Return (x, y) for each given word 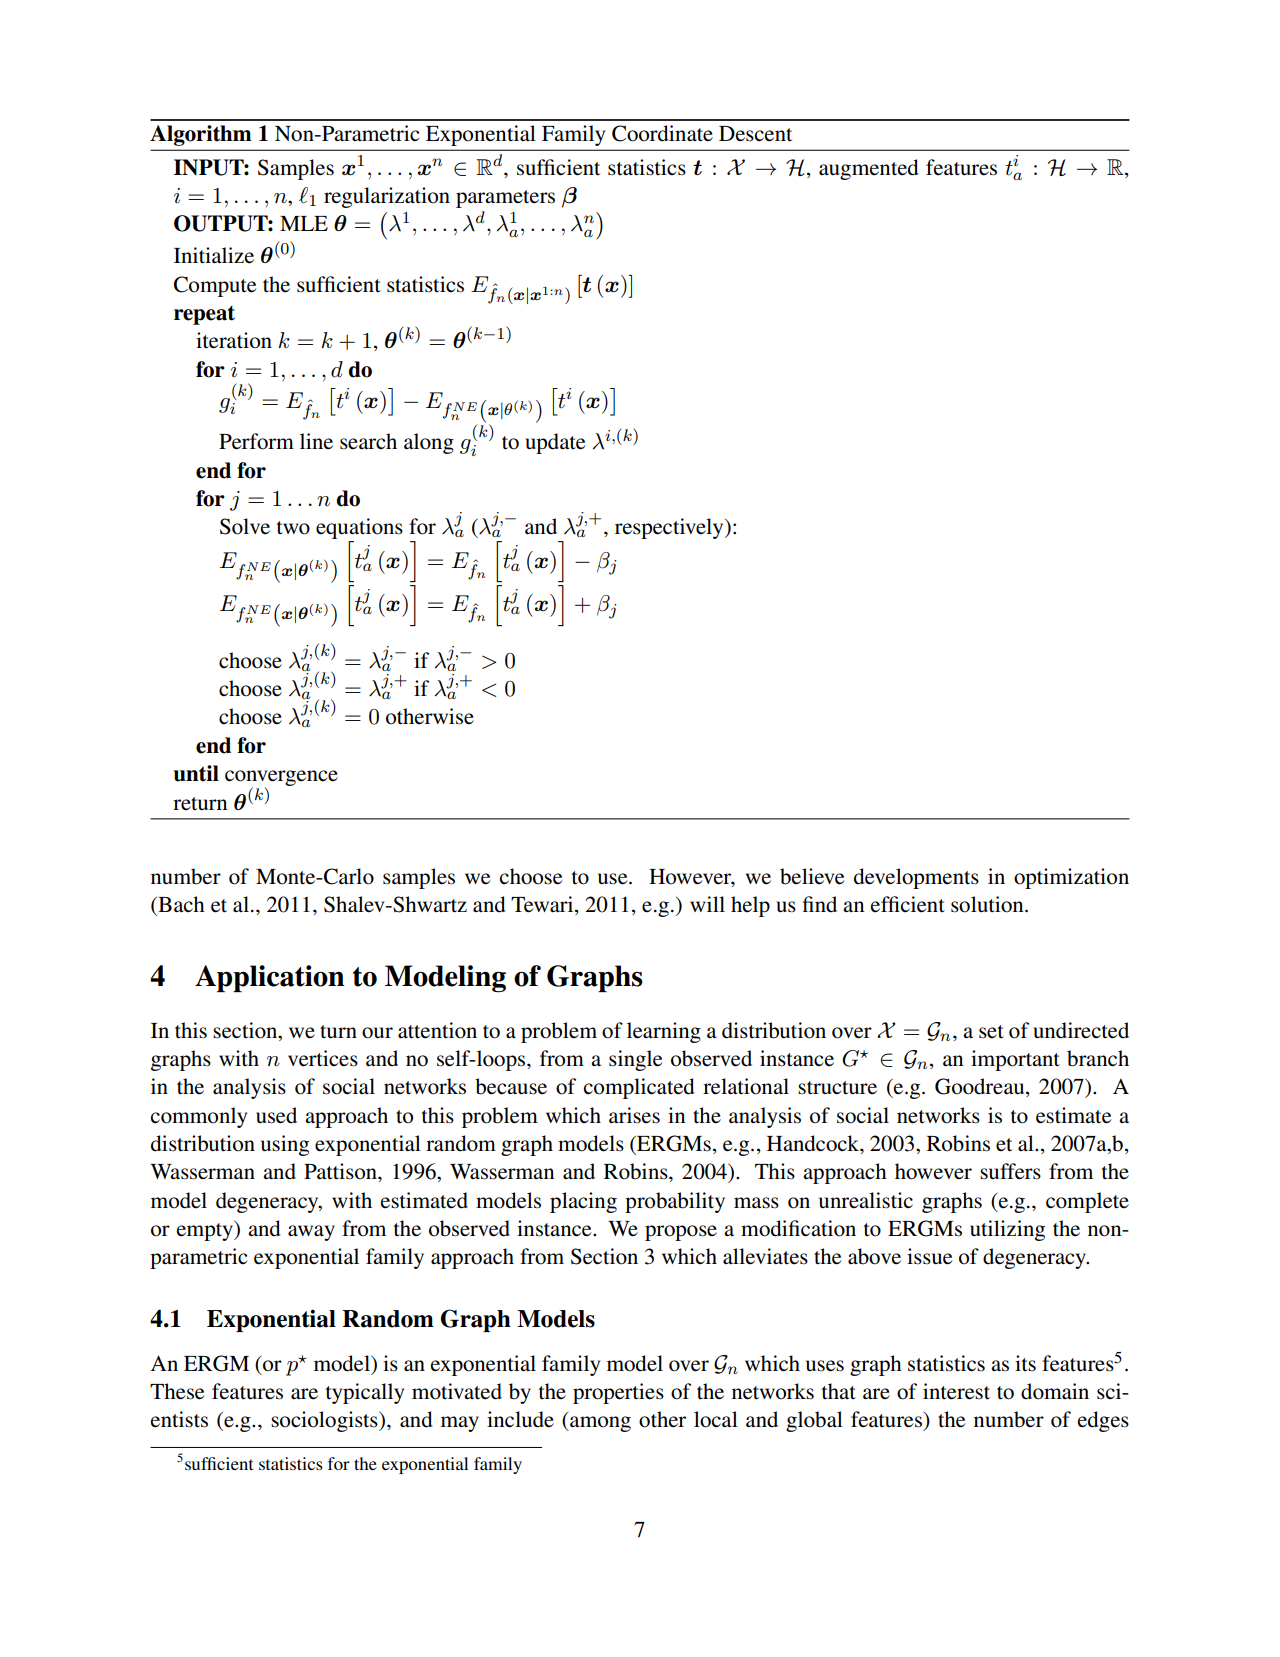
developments (916, 878)
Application (270, 978)
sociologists (325, 1421)
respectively (670, 528)
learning (664, 1032)
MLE (304, 223)
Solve (245, 526)
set (991, 1032)
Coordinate (662, 133)
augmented (869, 169)
